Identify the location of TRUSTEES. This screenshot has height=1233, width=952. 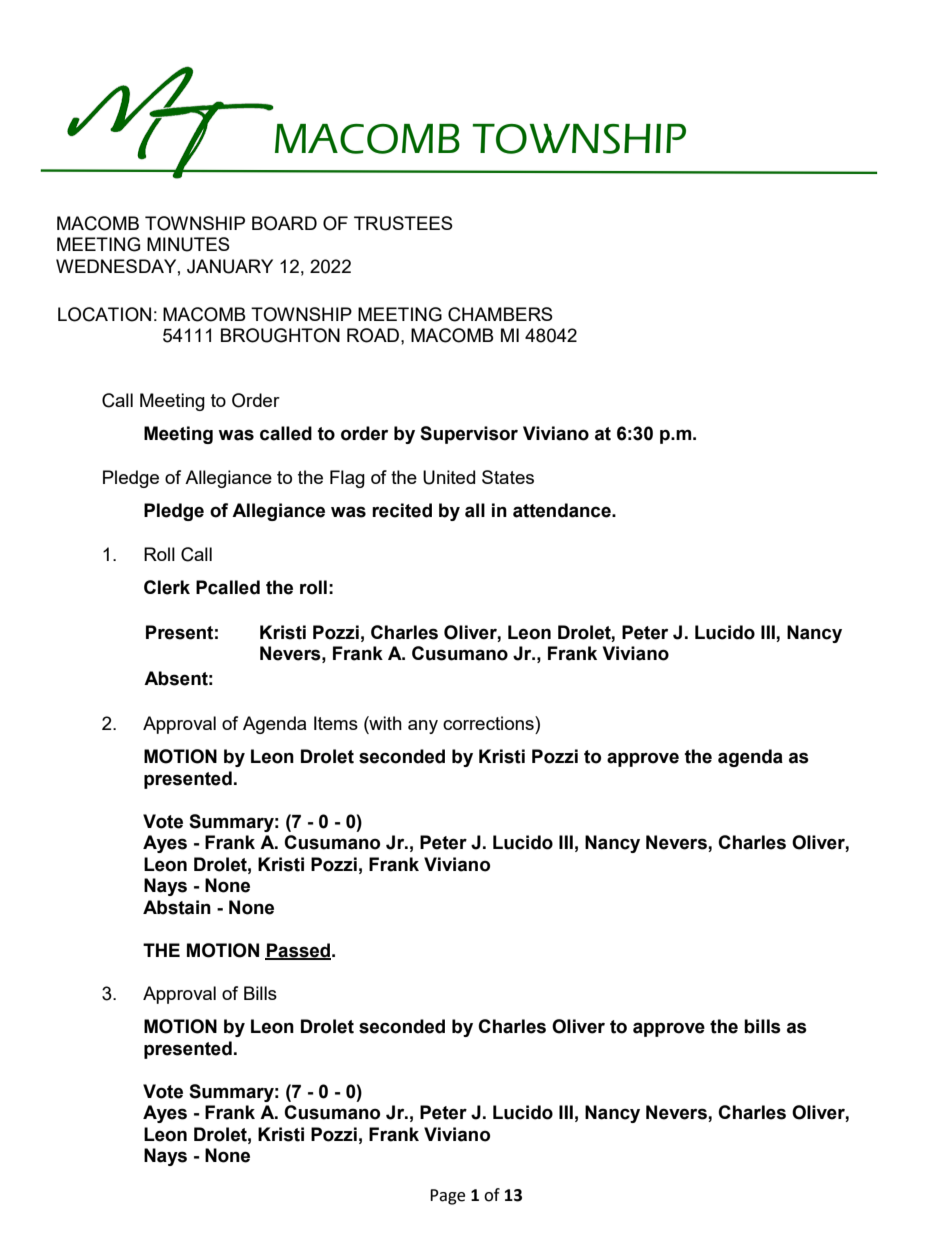
(403, 223).
